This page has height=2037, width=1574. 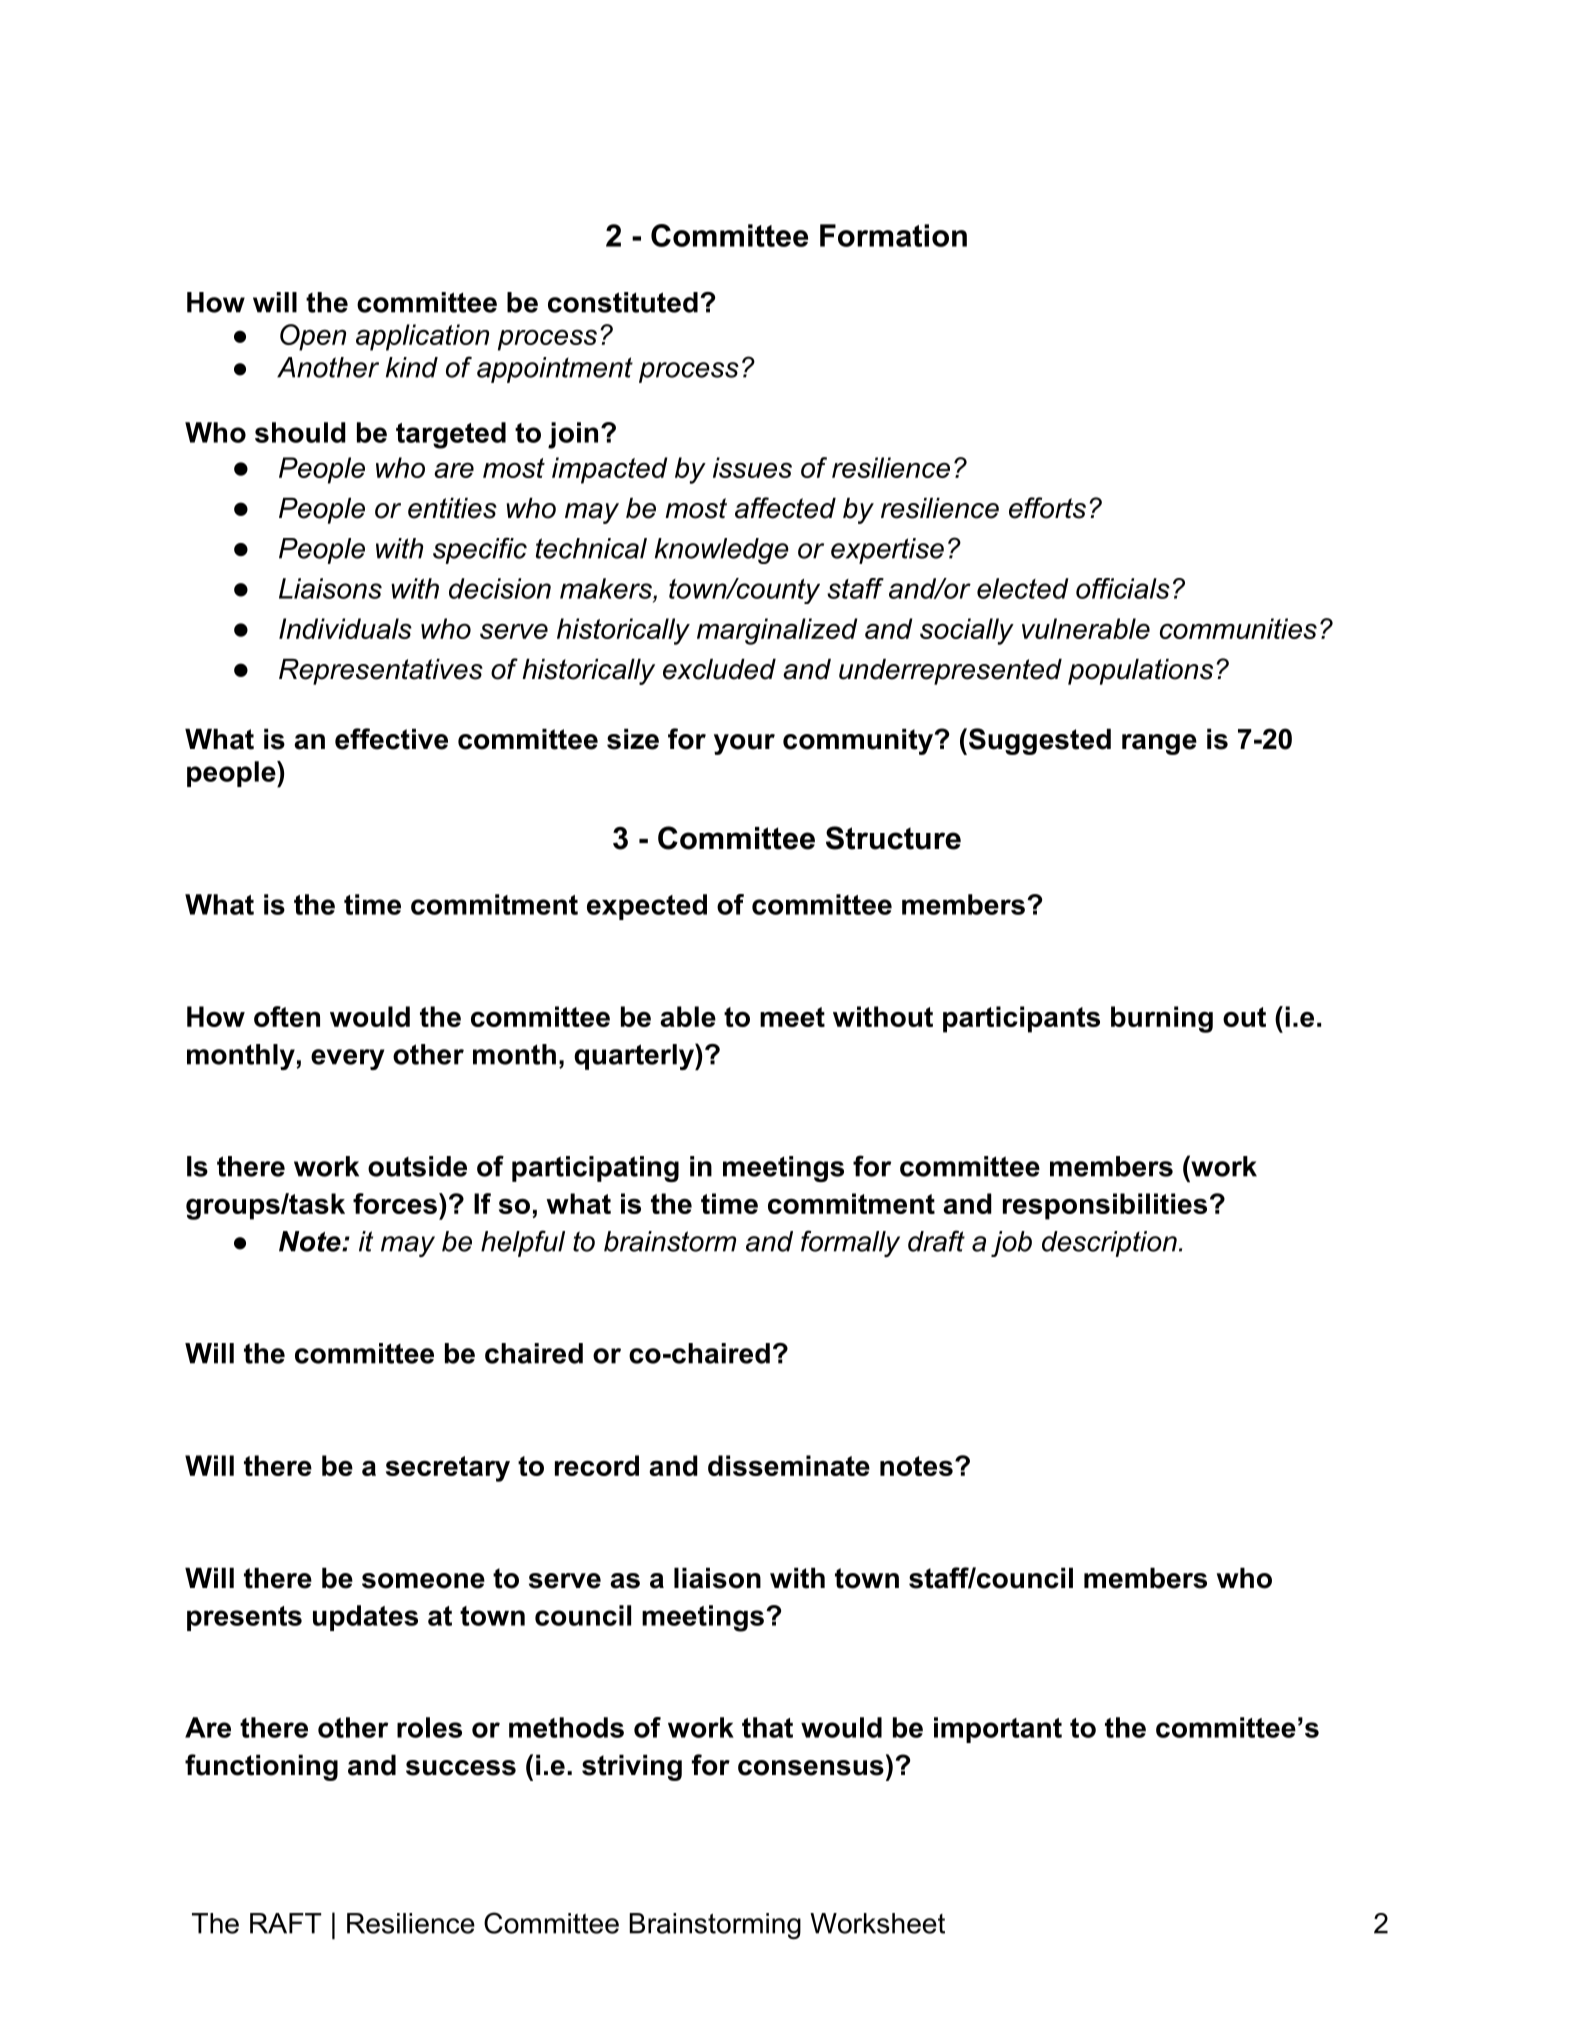 What do you see at coordinates (448, 1469) in the page?
I see `secretary` at bounding box center [448, 1469].
